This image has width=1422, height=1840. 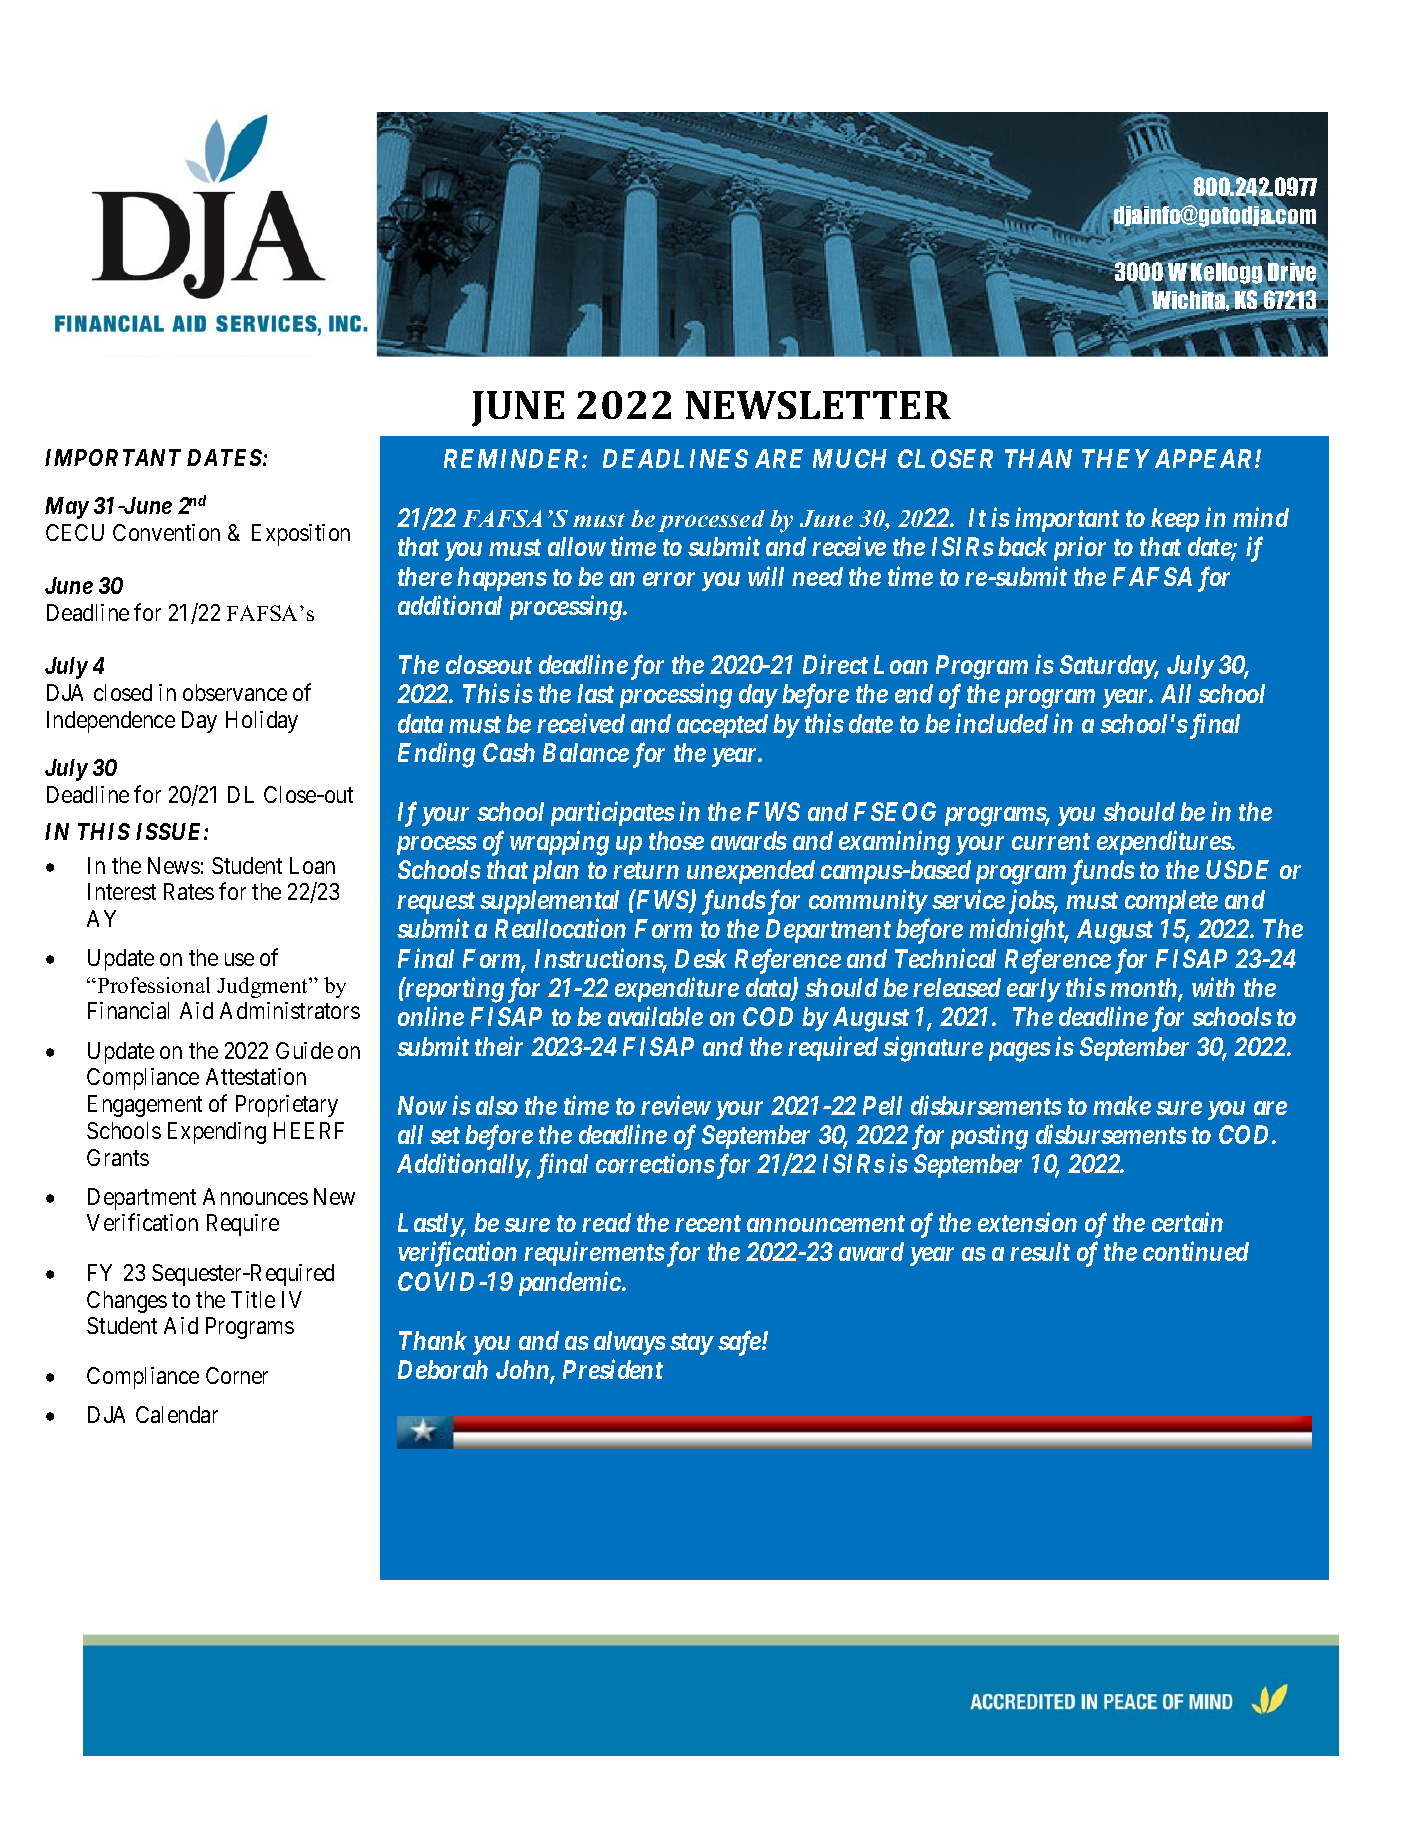 What do you see at coordinates (166, 532) in the image?
I see `Convention` at bounding box center [166, 532].
